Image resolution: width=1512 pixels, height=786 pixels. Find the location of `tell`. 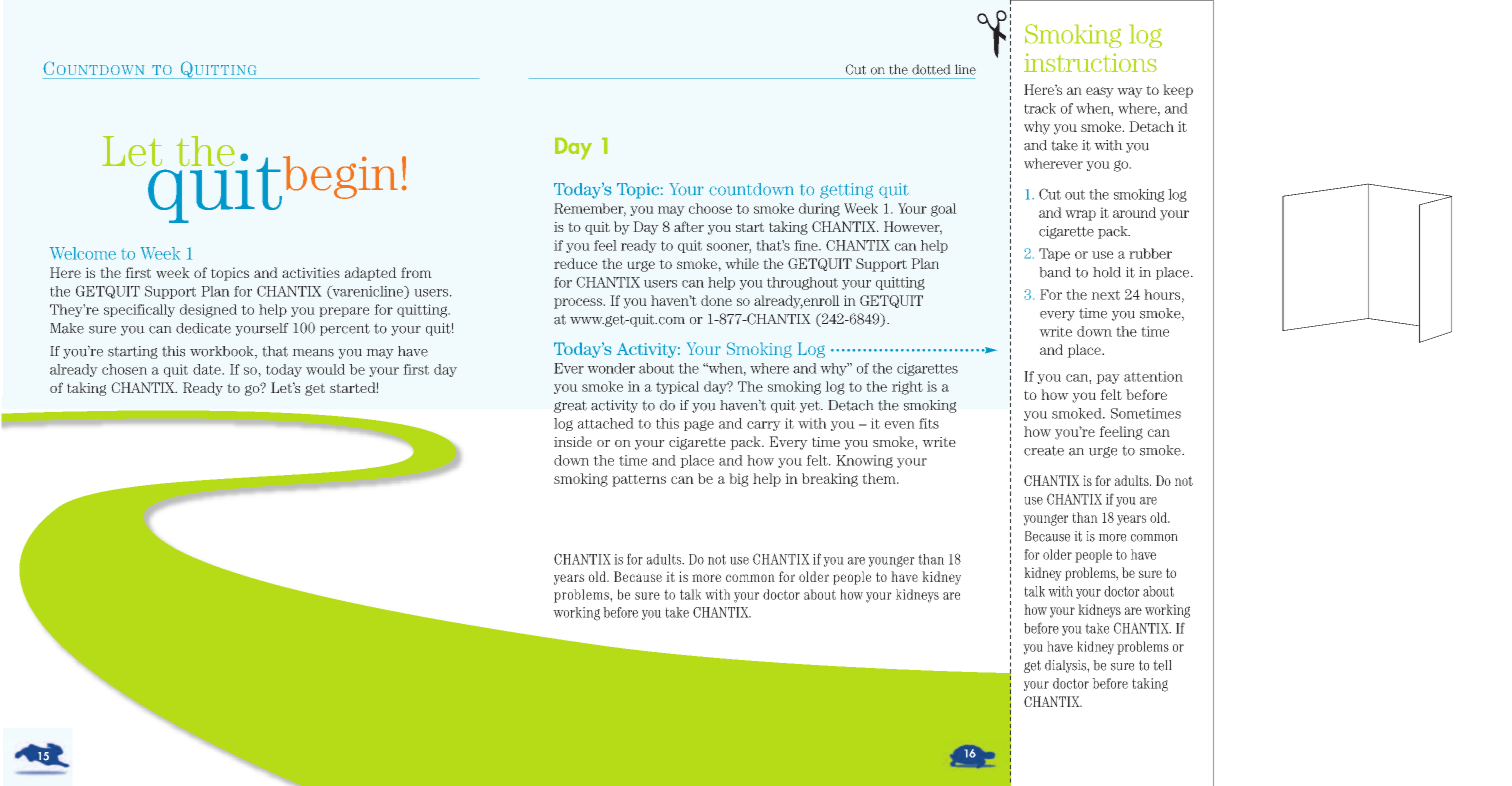

tell is located at coordinates (1162, 665).
